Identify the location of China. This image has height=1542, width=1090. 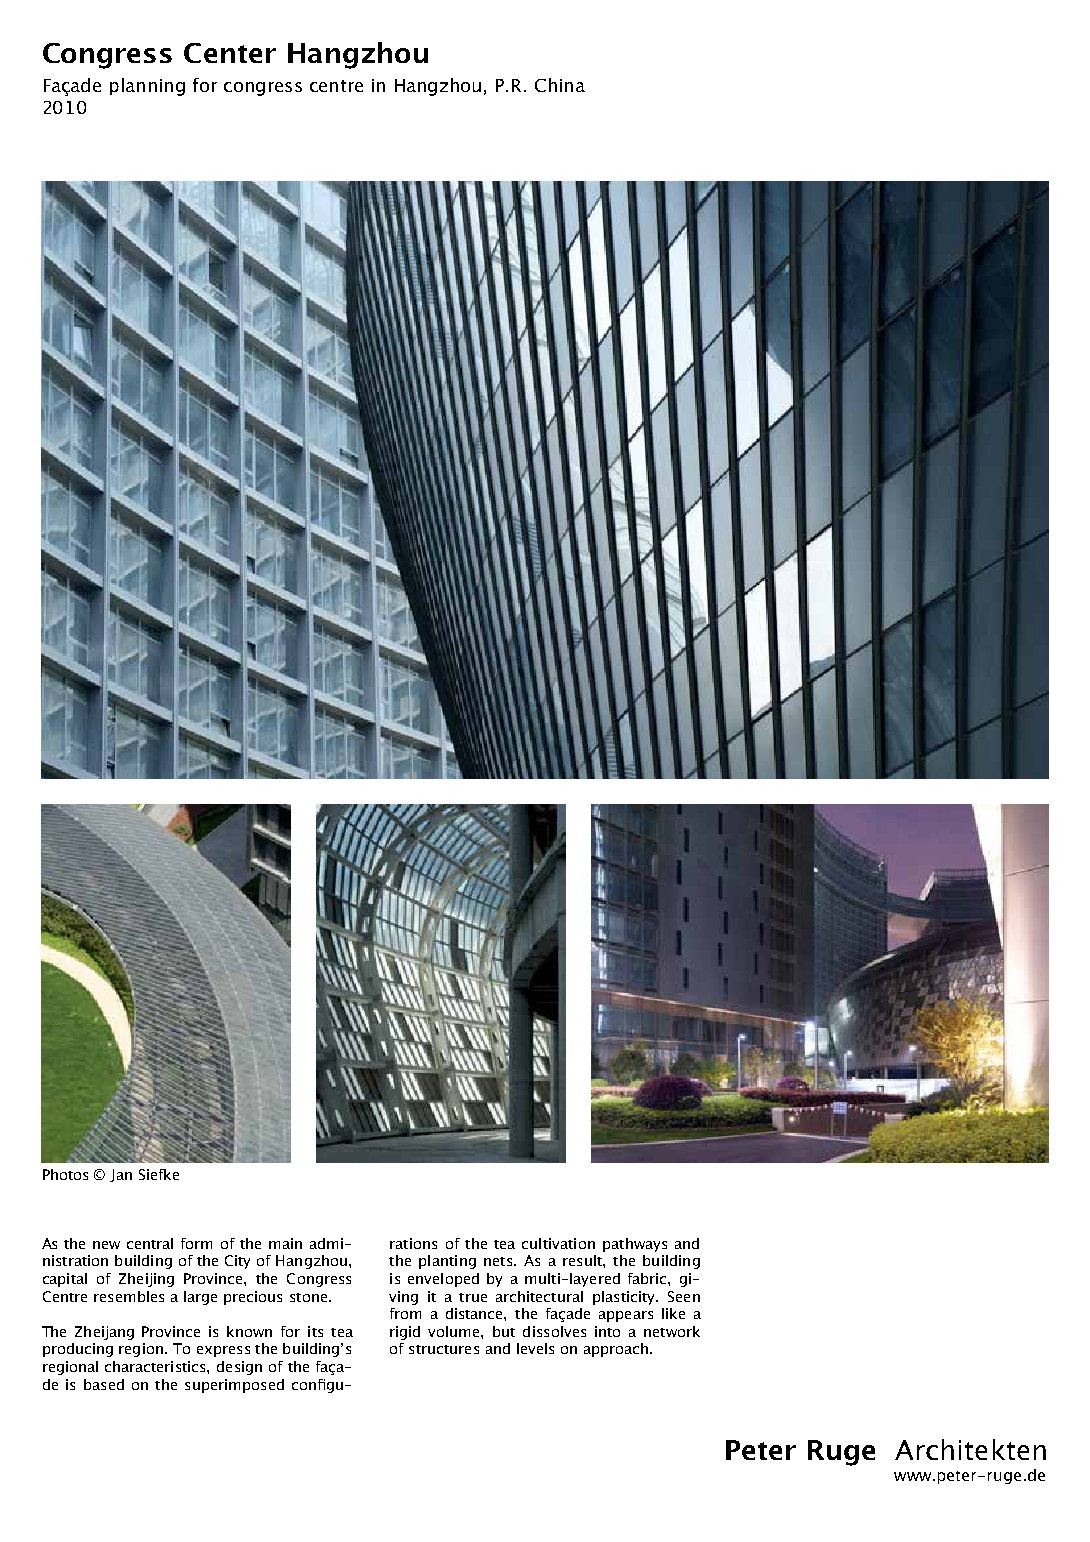
(560, 85).
